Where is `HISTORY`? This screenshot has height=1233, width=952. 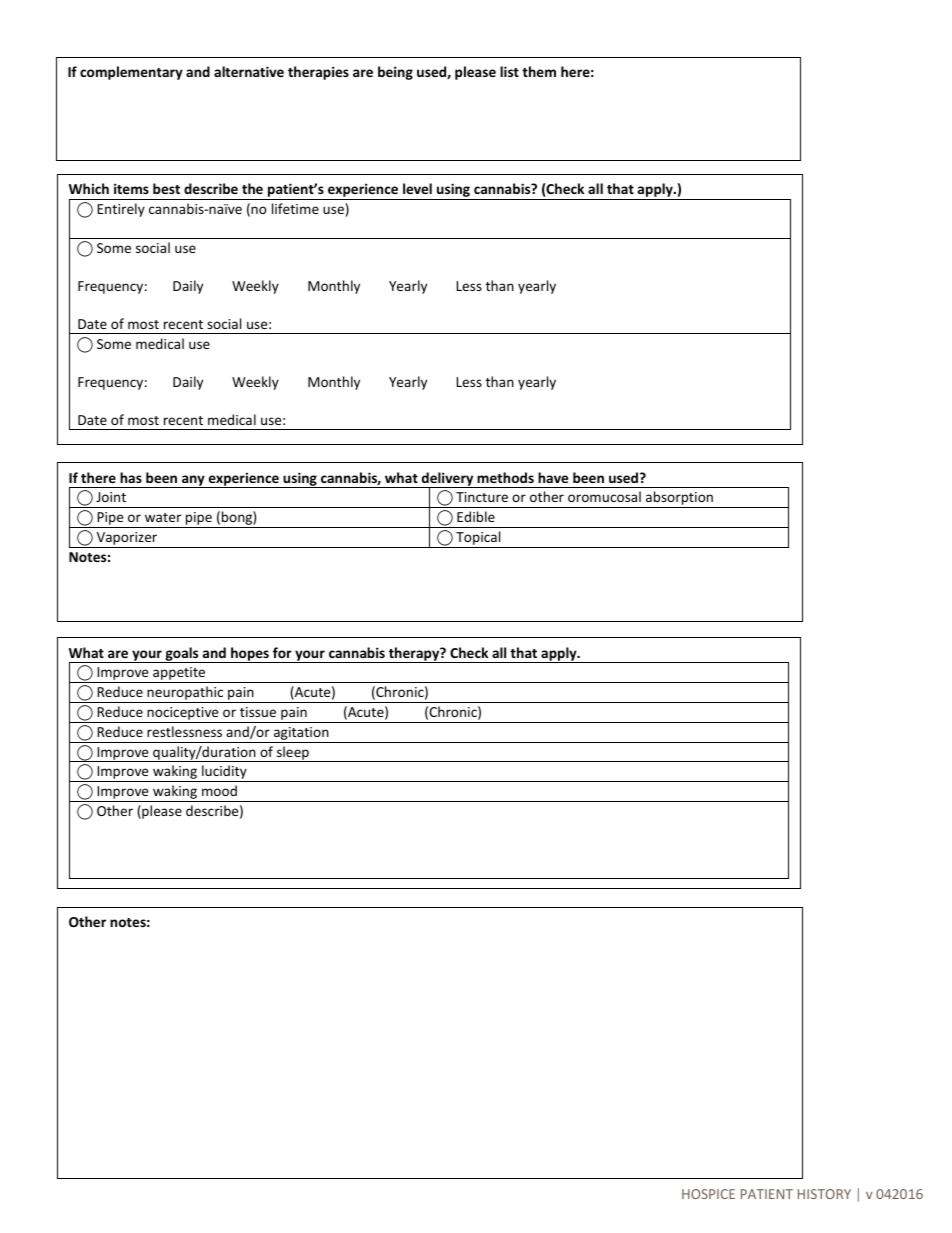 HISTORY is located at coordinates (824, 1194).
